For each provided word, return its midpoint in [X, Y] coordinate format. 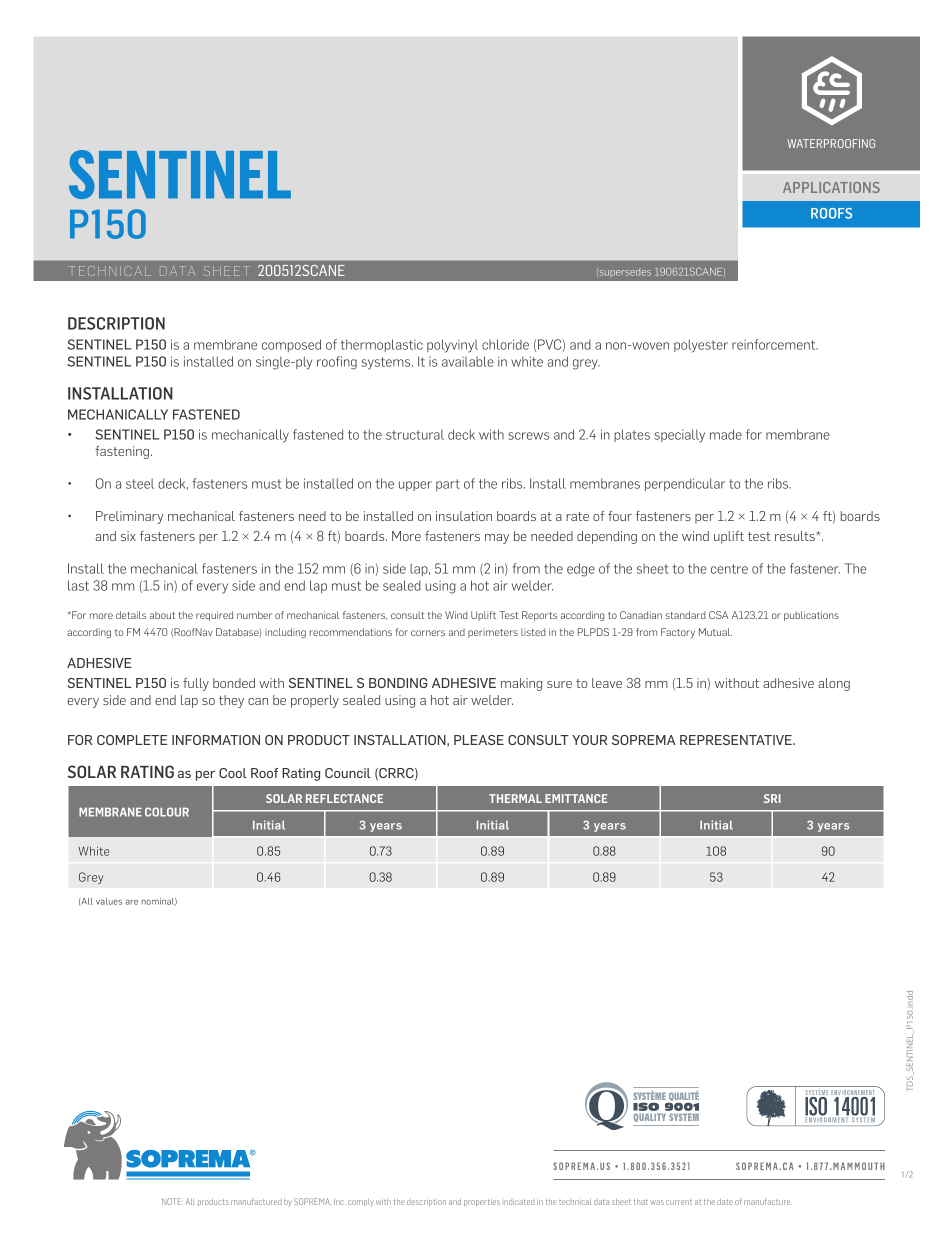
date [725, 1202]
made [726, 434]
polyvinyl [452, 346]
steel [140, 483]
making [521, 684]
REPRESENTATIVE [737, 740]
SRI [772, 798]
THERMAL [515, 798]
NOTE [172, 1201]
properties [482, 1202]
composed [291, 345]
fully [196, 684]
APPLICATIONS [831, 187]
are [131, 902]
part [448, 485]
